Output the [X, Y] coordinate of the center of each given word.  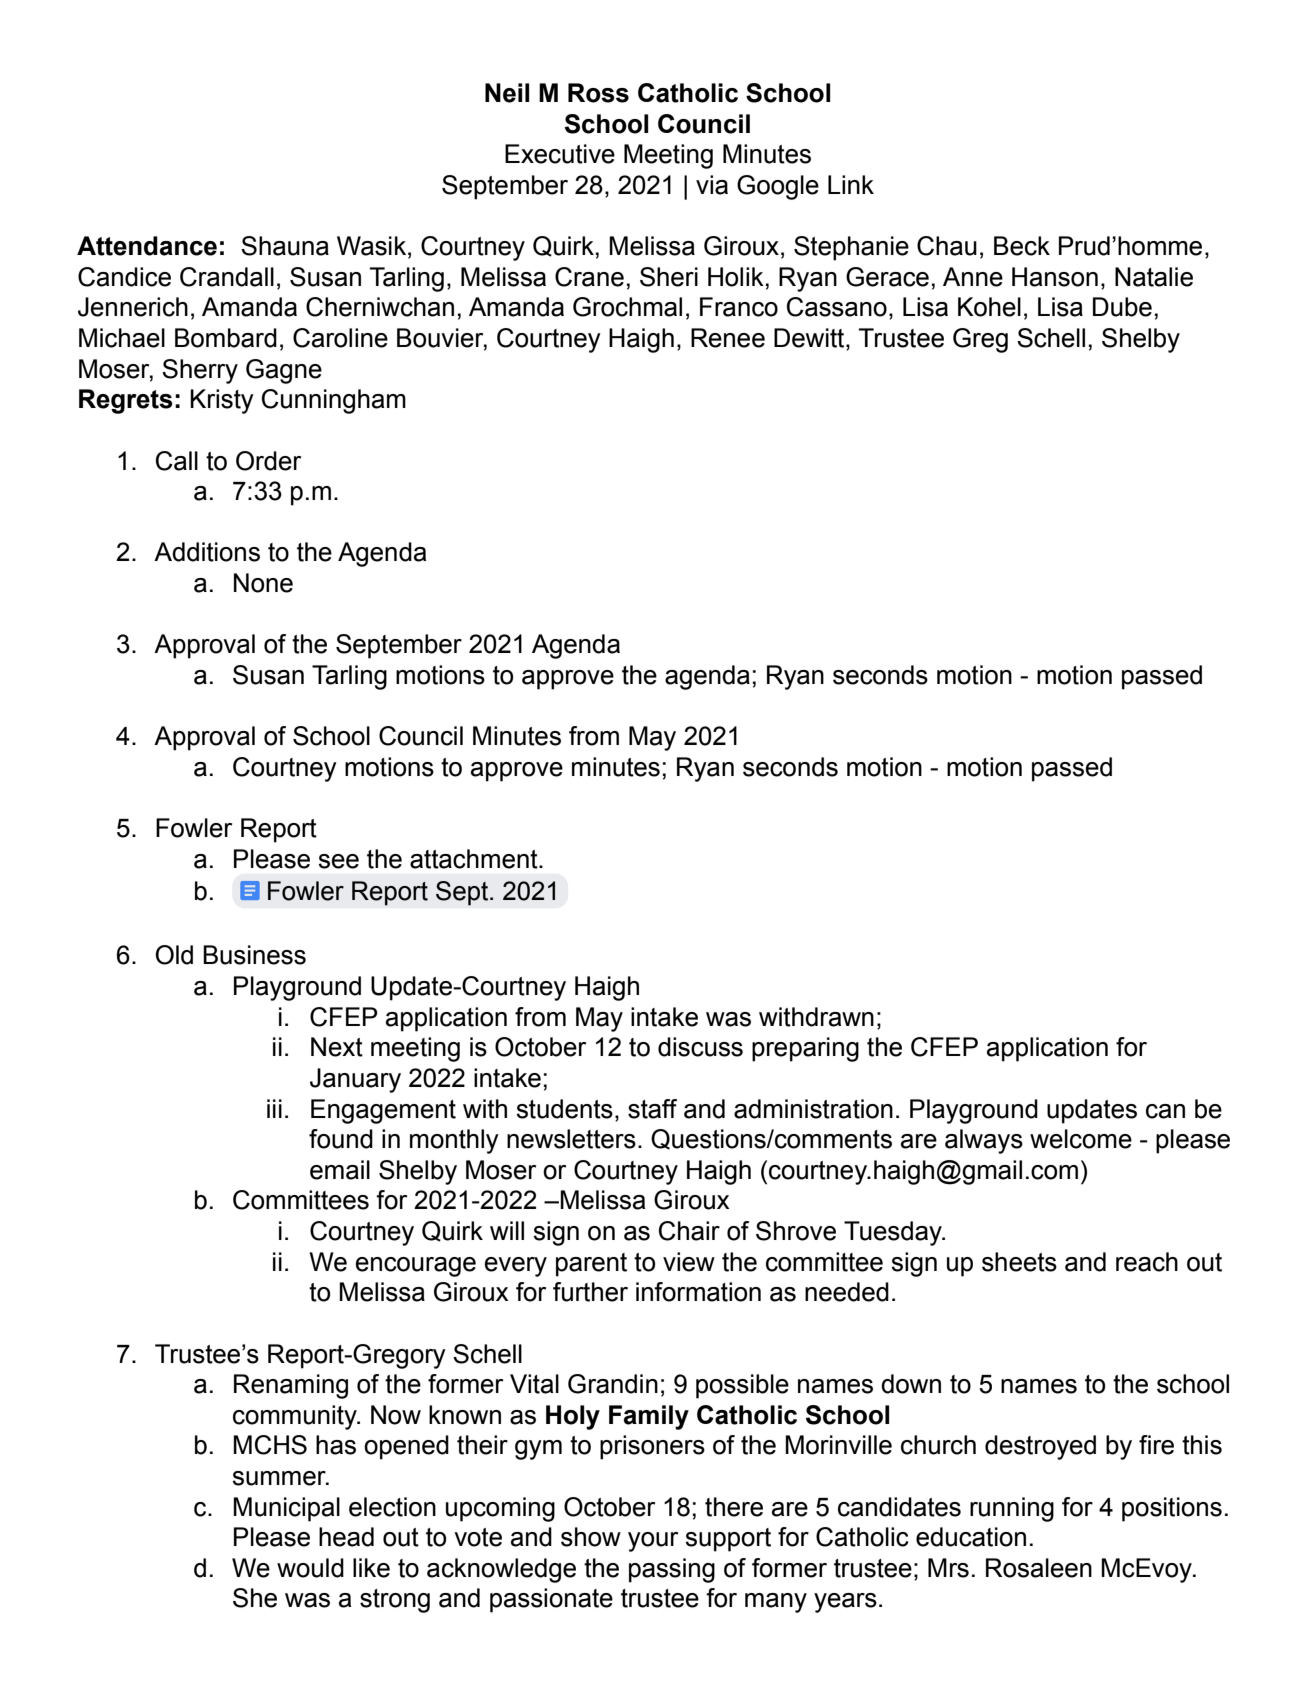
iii [274, 1108]
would [310, 1568]
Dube [1122, 307]
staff [652, 1109]
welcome [1081, 1139]
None [263, 583]
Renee [728, 338]
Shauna [285, 246]
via [712, 185]
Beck [1022, 246]
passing [672, 1570]
